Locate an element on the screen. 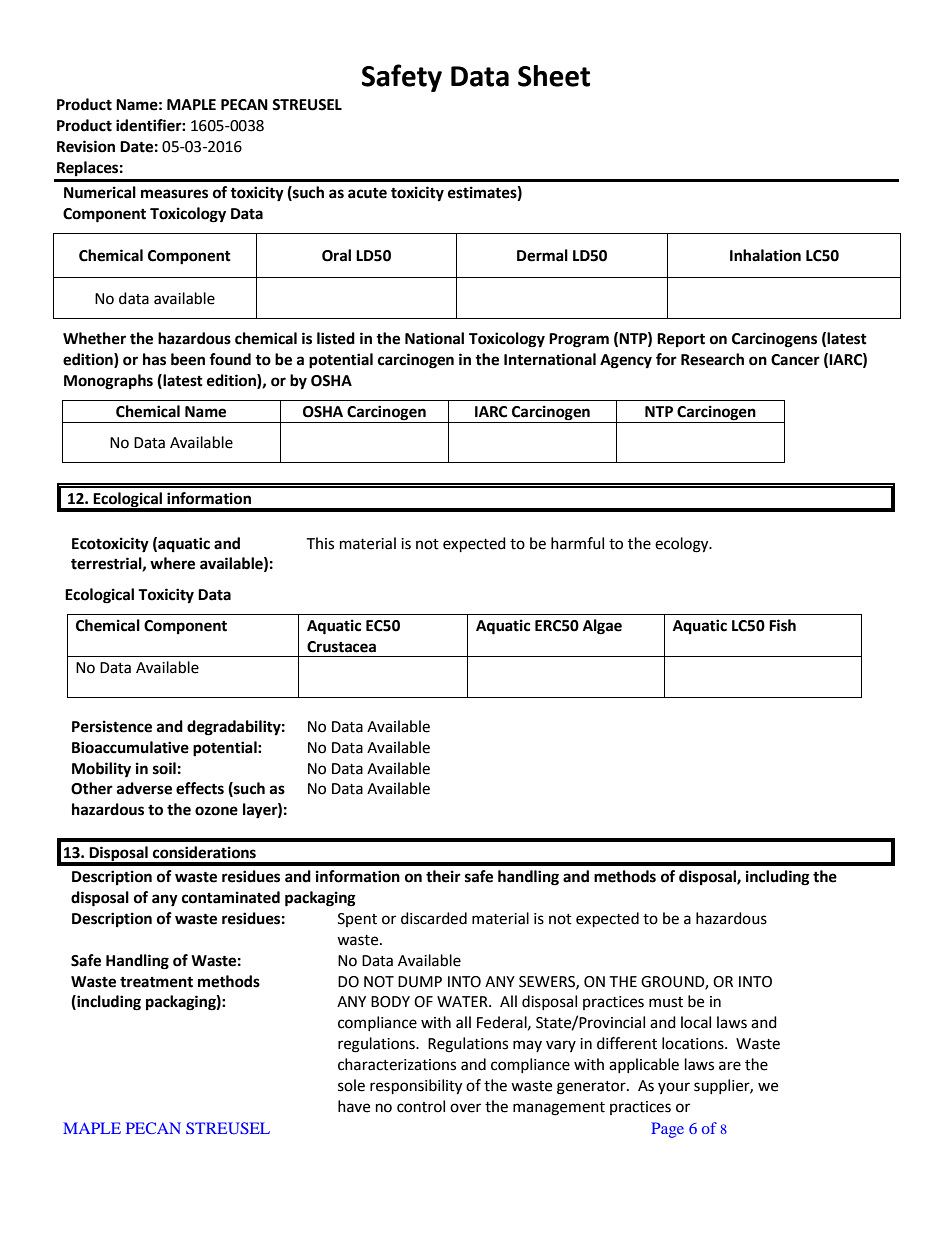 This screenshot has height=1233, width=952. your is located at coordinates (674, 1088).
